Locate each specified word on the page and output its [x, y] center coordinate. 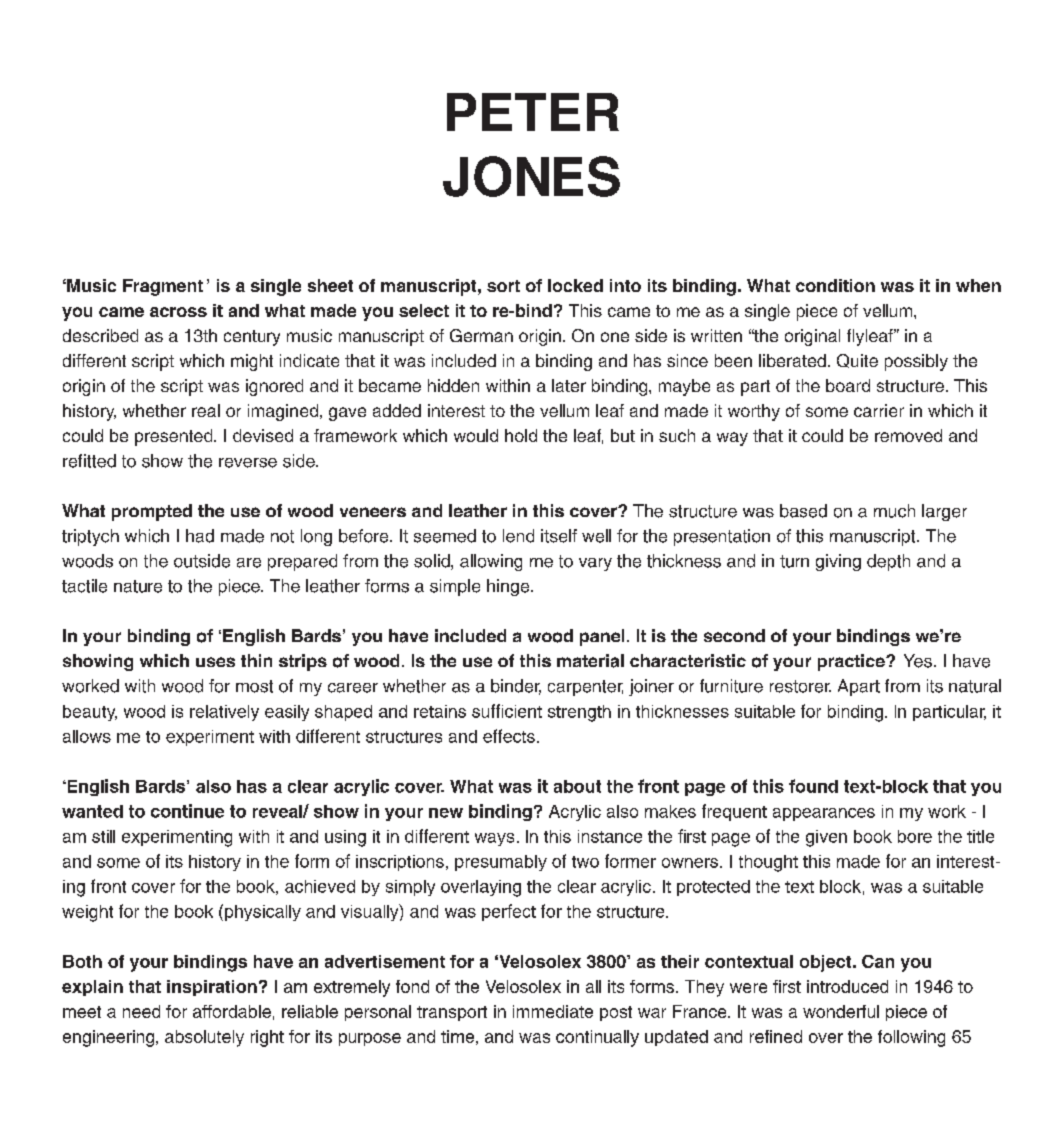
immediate [553, 1011]
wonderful [841, 1011]
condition [835, 285]
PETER [533, 112]
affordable [232, 1011]
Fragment [163, 287]
